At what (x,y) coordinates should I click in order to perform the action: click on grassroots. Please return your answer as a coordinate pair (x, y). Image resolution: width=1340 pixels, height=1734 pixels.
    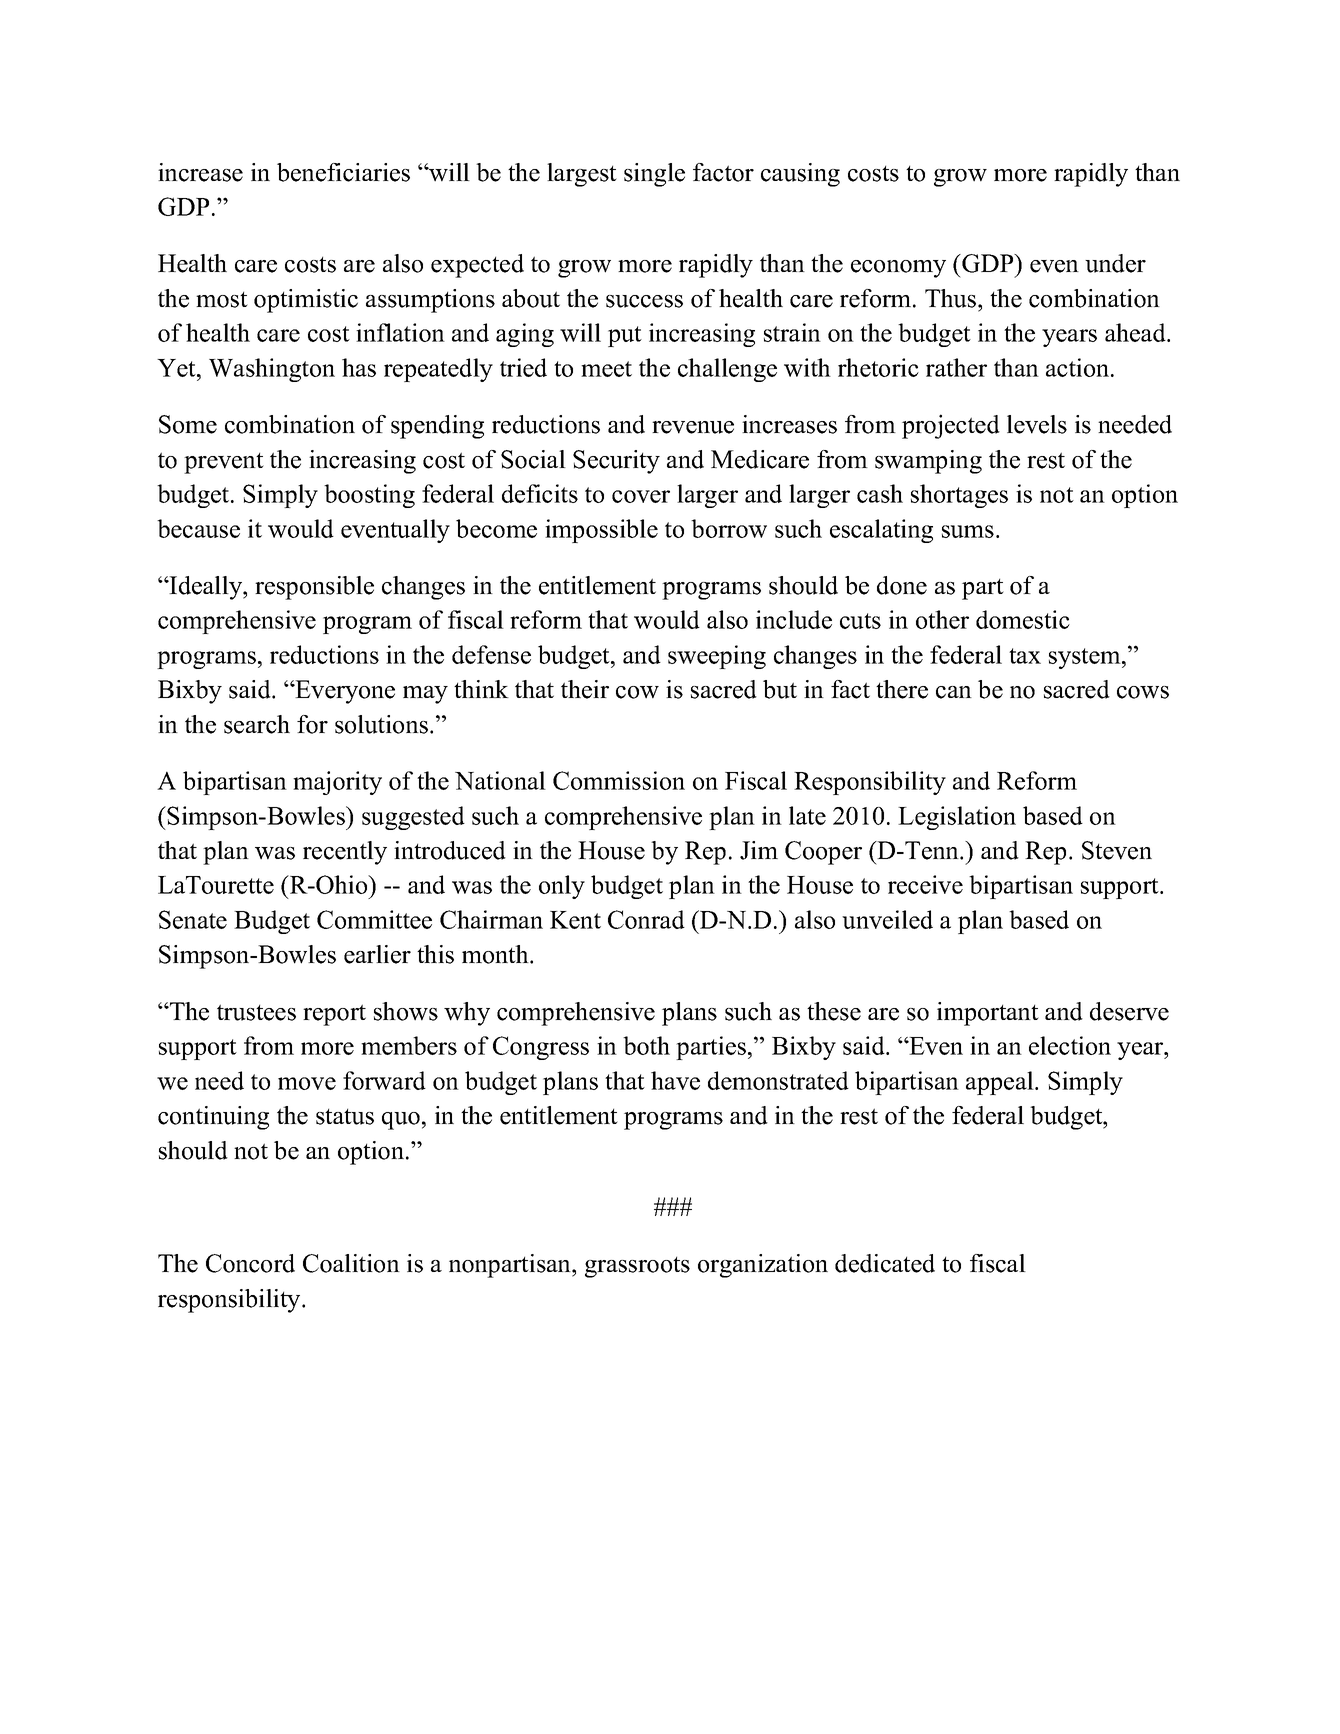
    Looking at the image, I should click on (637, 1267).
